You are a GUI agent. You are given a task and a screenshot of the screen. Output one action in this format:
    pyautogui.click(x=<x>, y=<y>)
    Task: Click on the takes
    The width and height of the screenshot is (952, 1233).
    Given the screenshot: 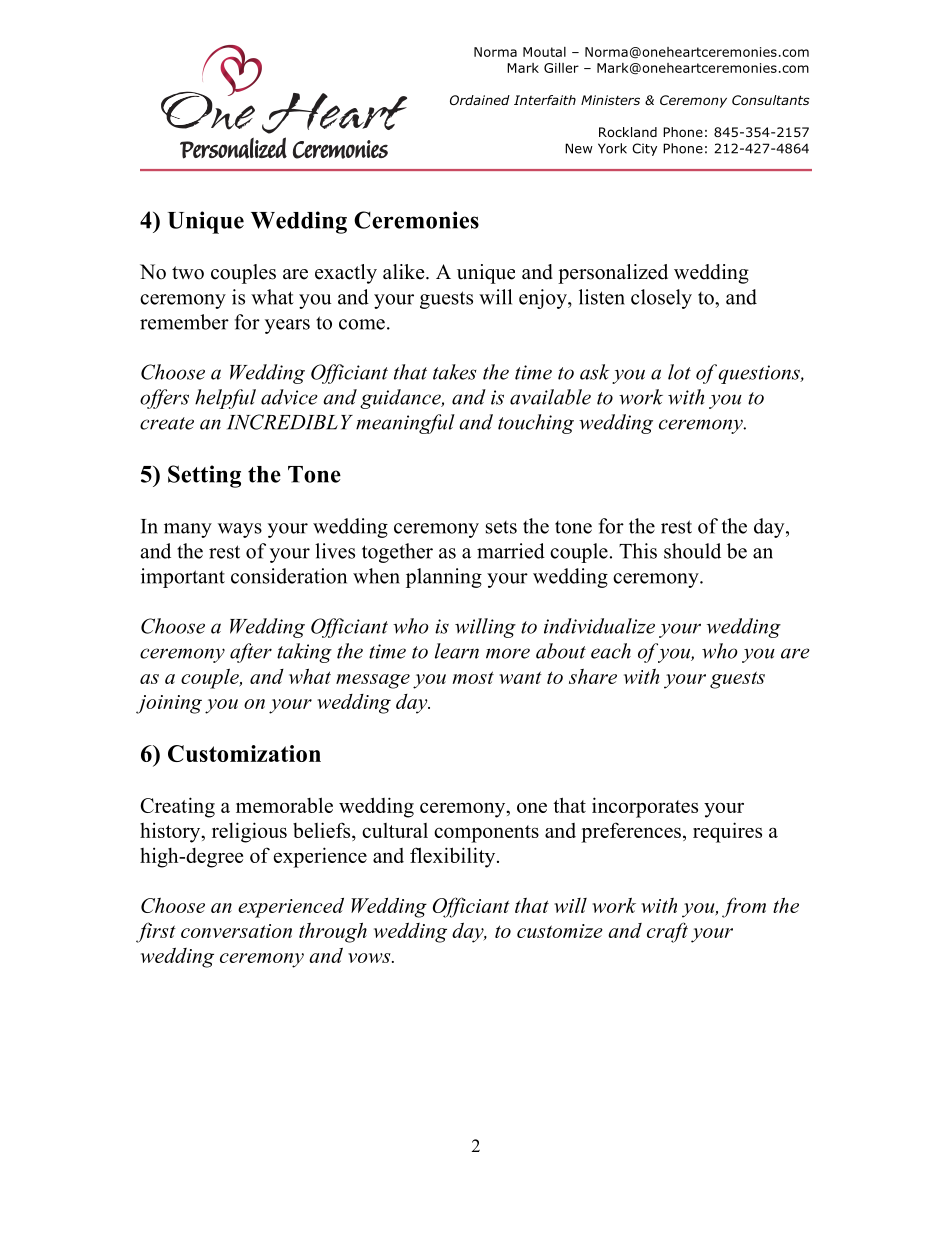 What is the action you would take?
    pyautogui.click(x=455, y=372)
